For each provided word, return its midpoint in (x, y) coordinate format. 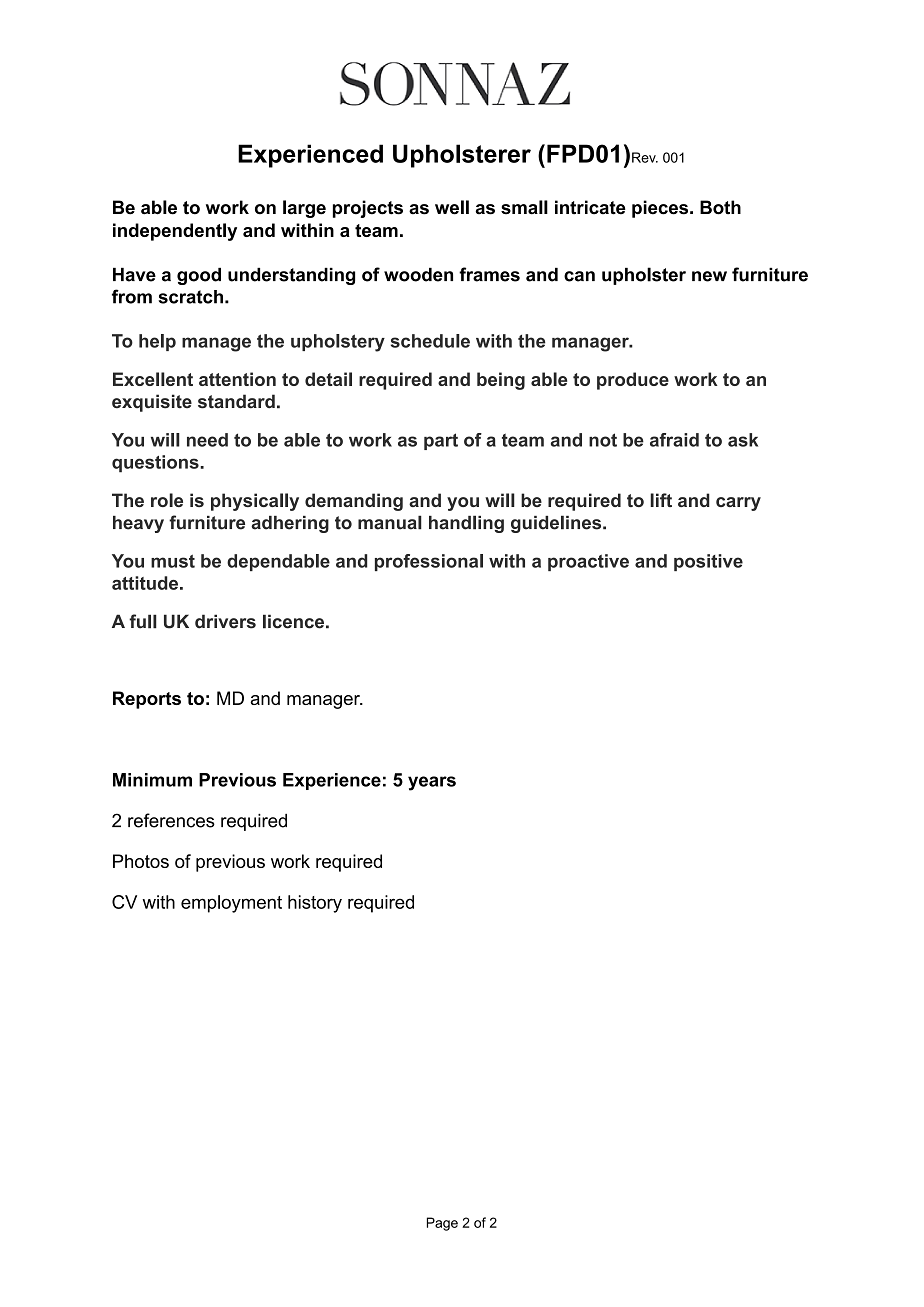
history (315, 904)
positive (708, 562)
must (173, 561)
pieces (661, 209)
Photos (141, 861)
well (452, 207)
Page (442, 1224)
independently (175, 232)
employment (231, 904)
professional (429, 562)
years (432, 783)
